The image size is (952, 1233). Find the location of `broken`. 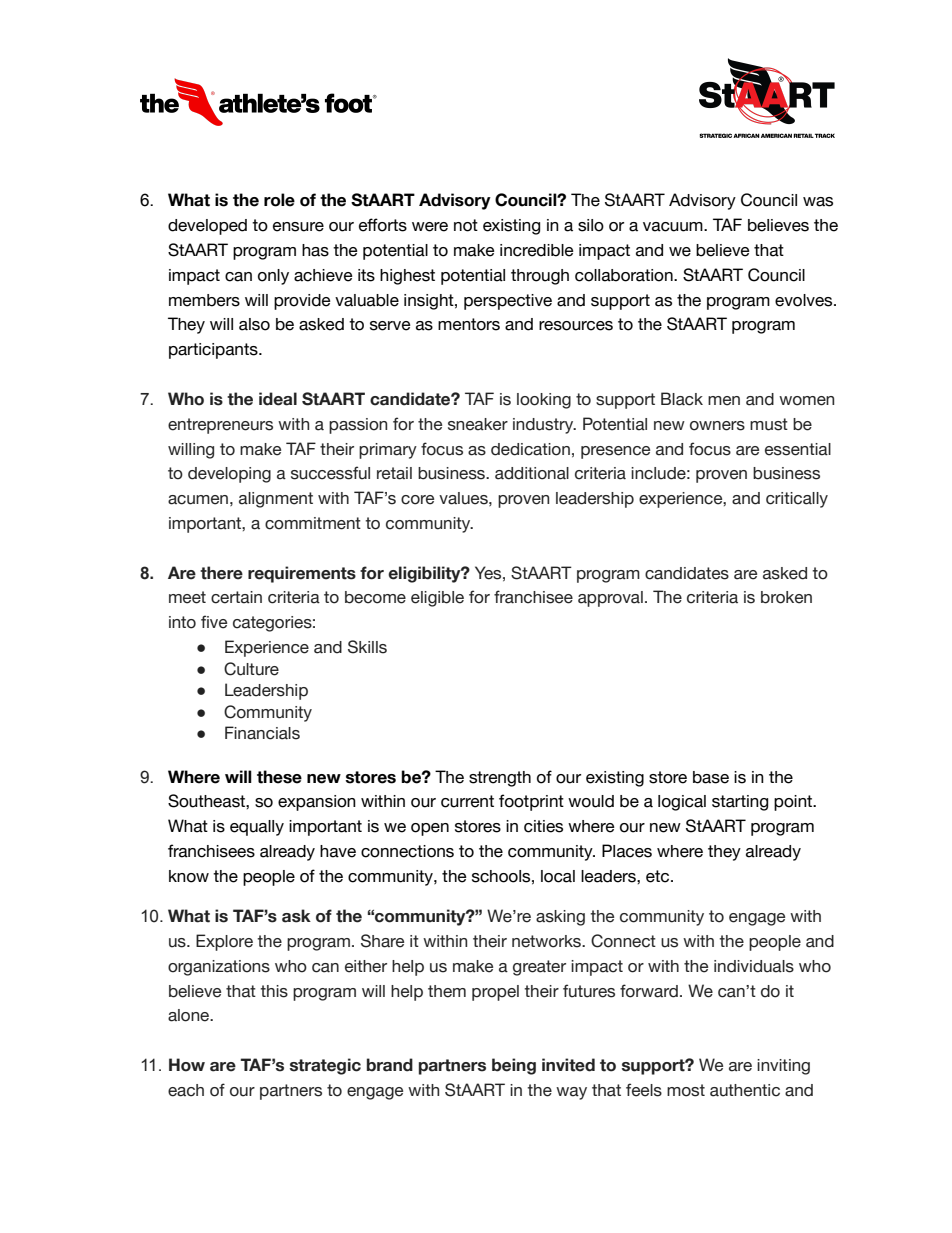

broken is located at coordinates (786, 597).
